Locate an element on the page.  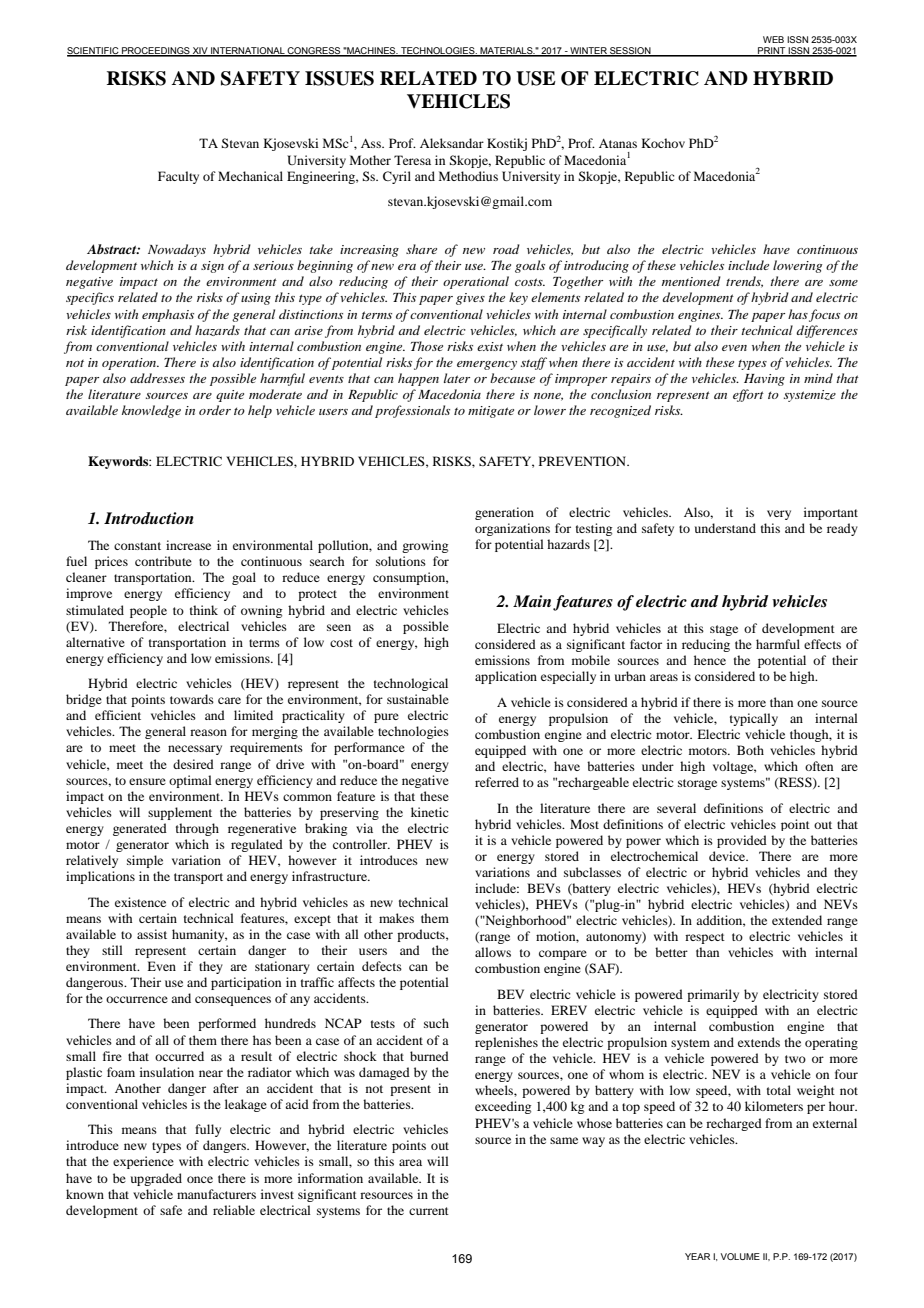
upgraded is located at coordinates (156, 1179).
